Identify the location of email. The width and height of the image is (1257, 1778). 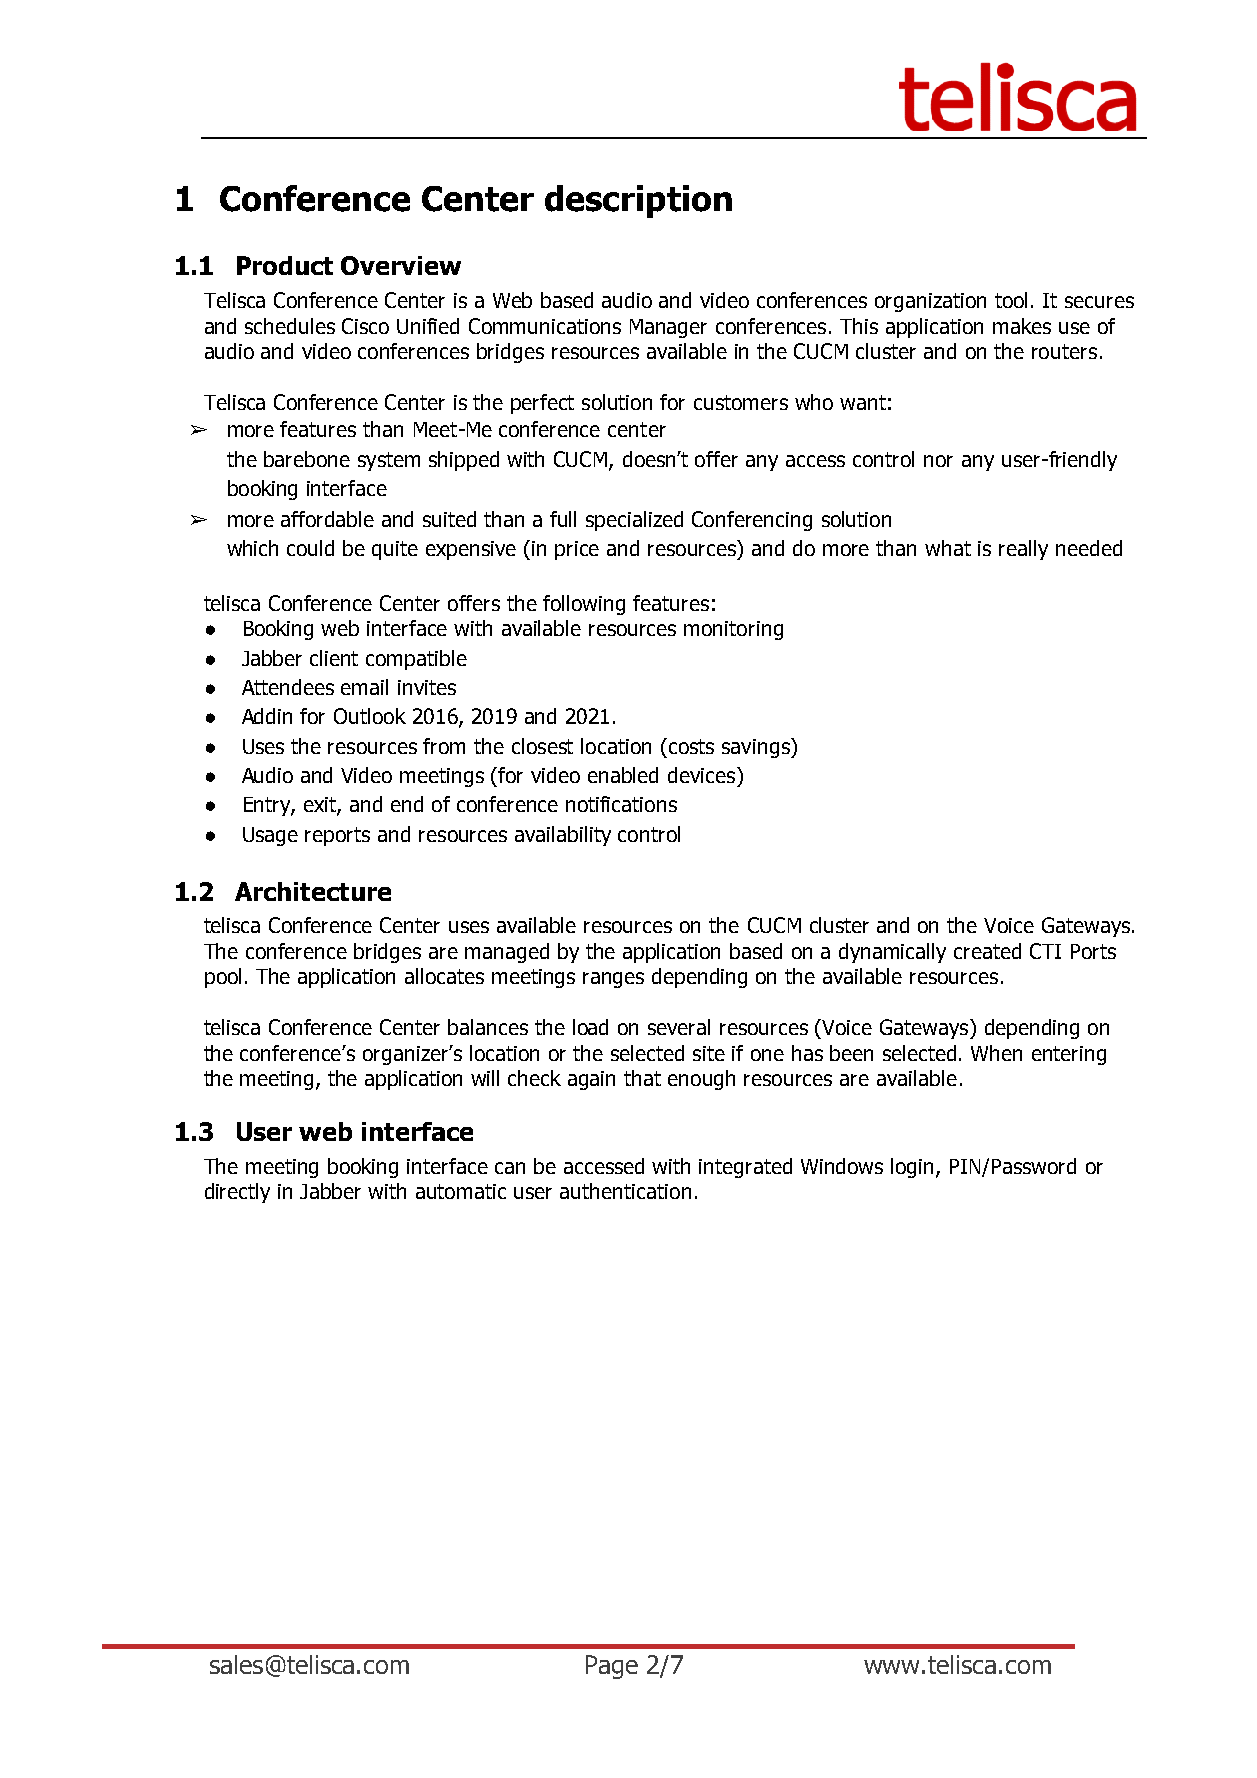
(364, 687).
